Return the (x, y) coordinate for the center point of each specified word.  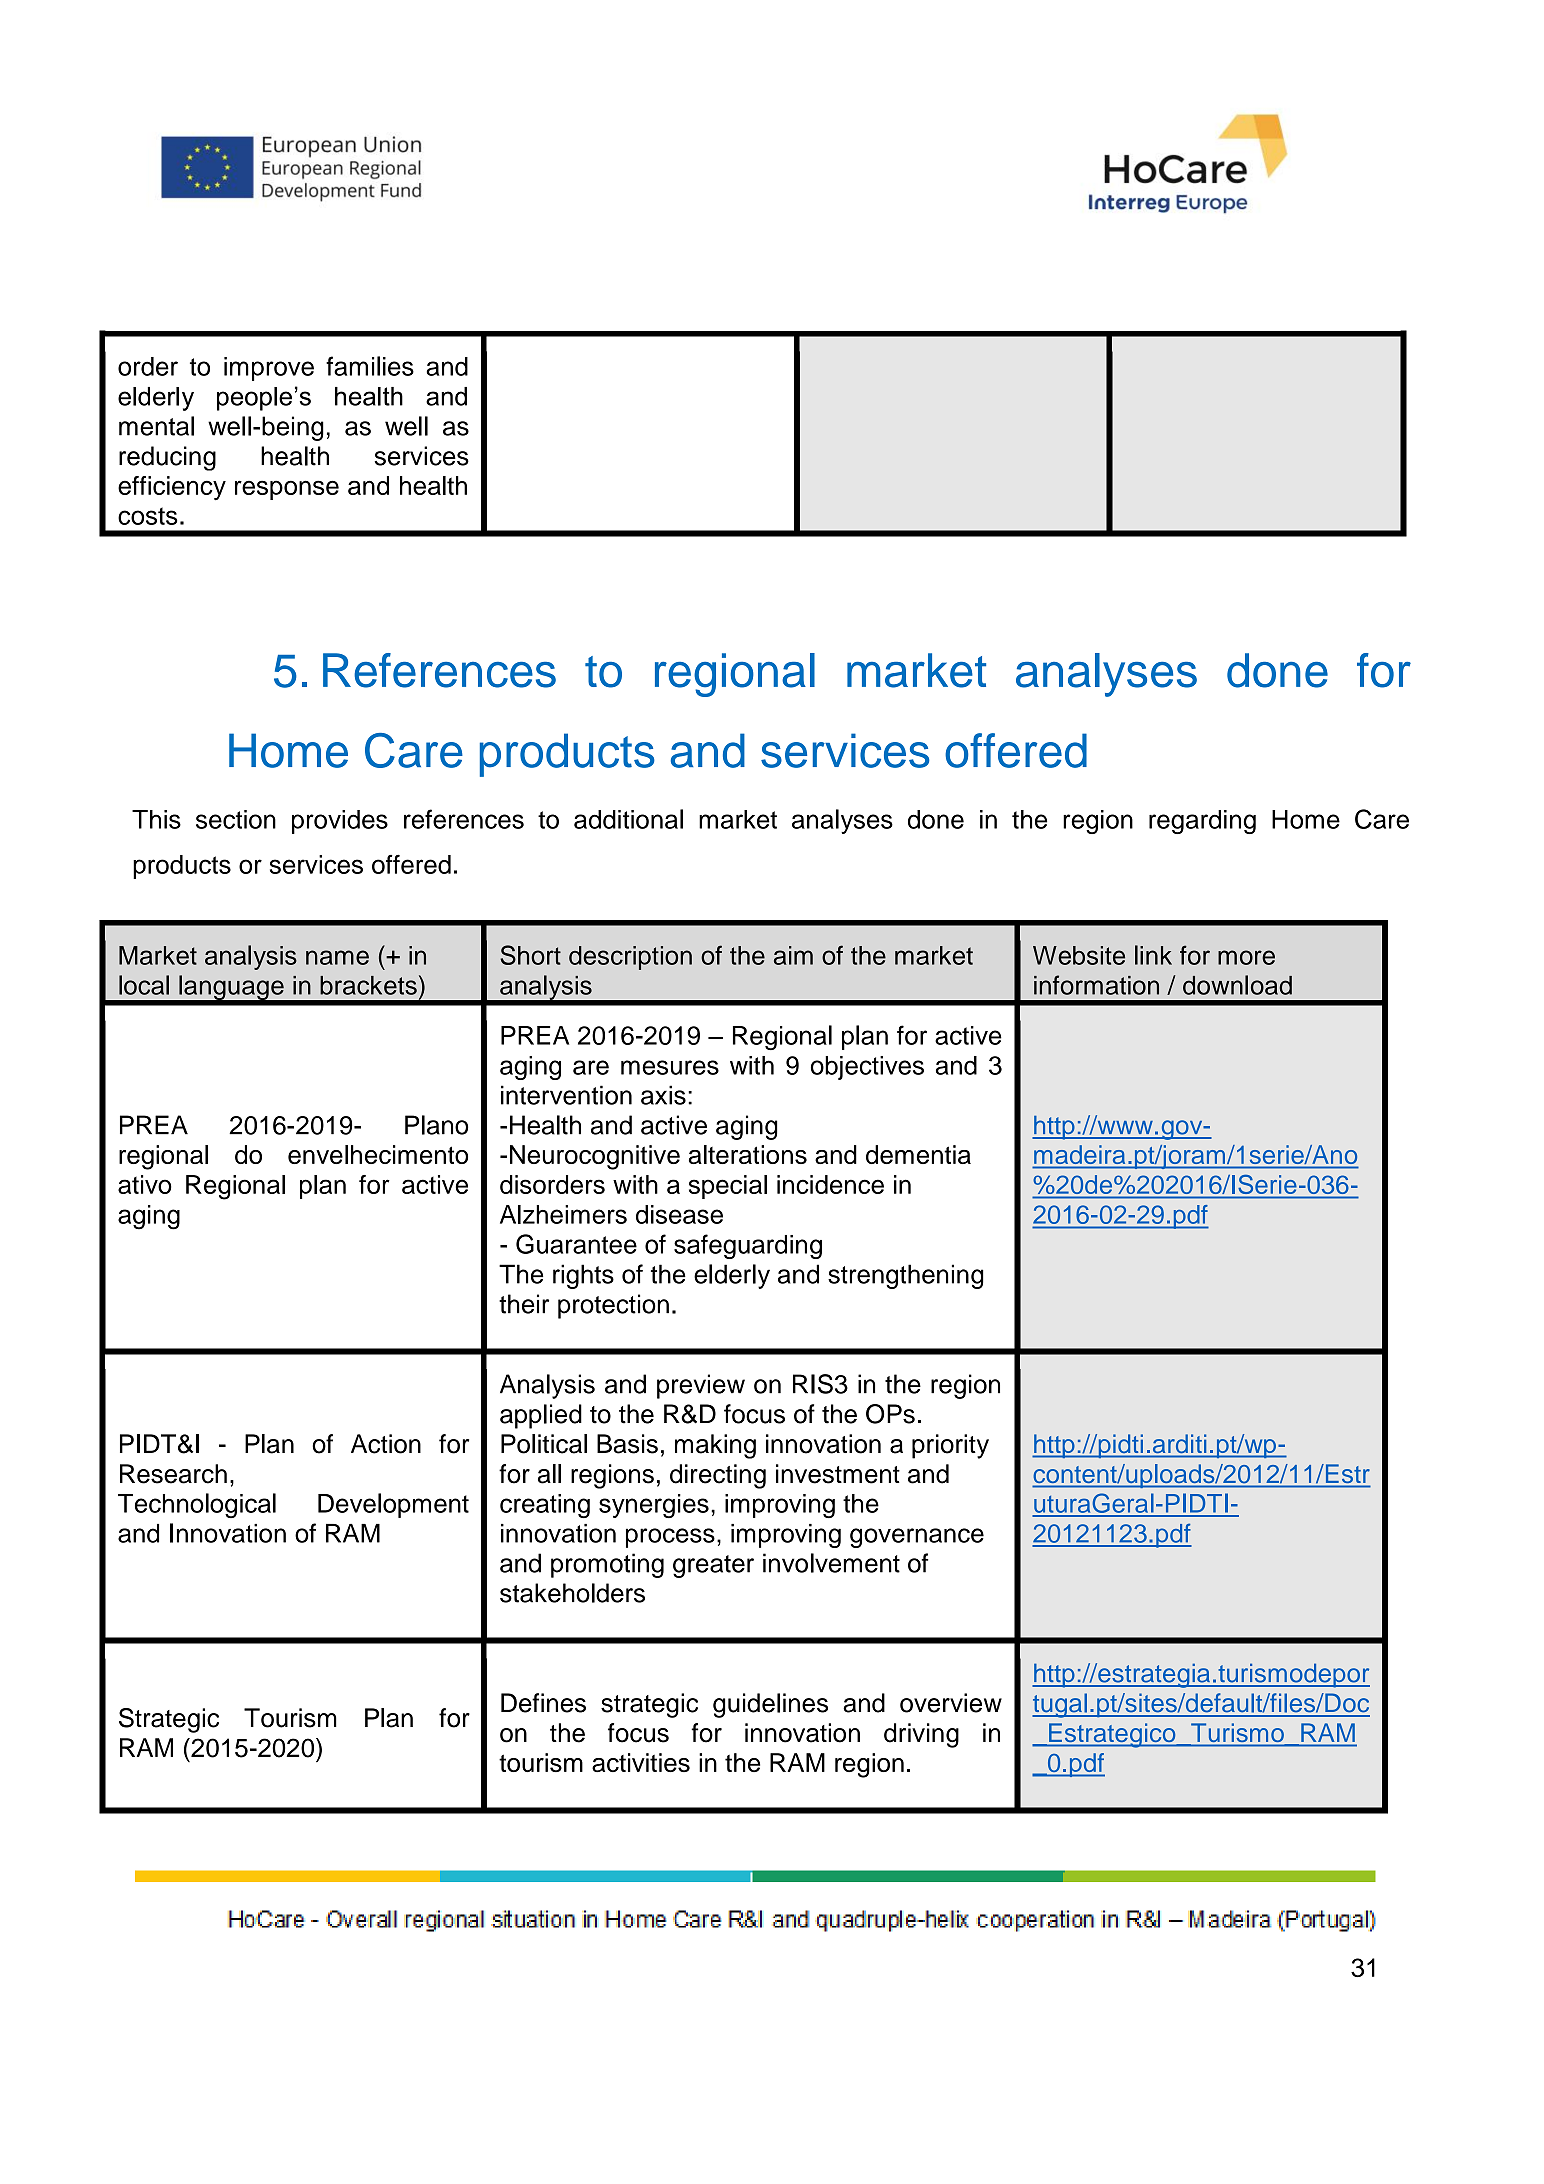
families (370, 366)
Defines (543, 1703)
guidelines (770, 1705)
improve (269, 369)
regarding (1202, 822)
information (1096, 985)
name (337, 957)
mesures (670, 1067)
